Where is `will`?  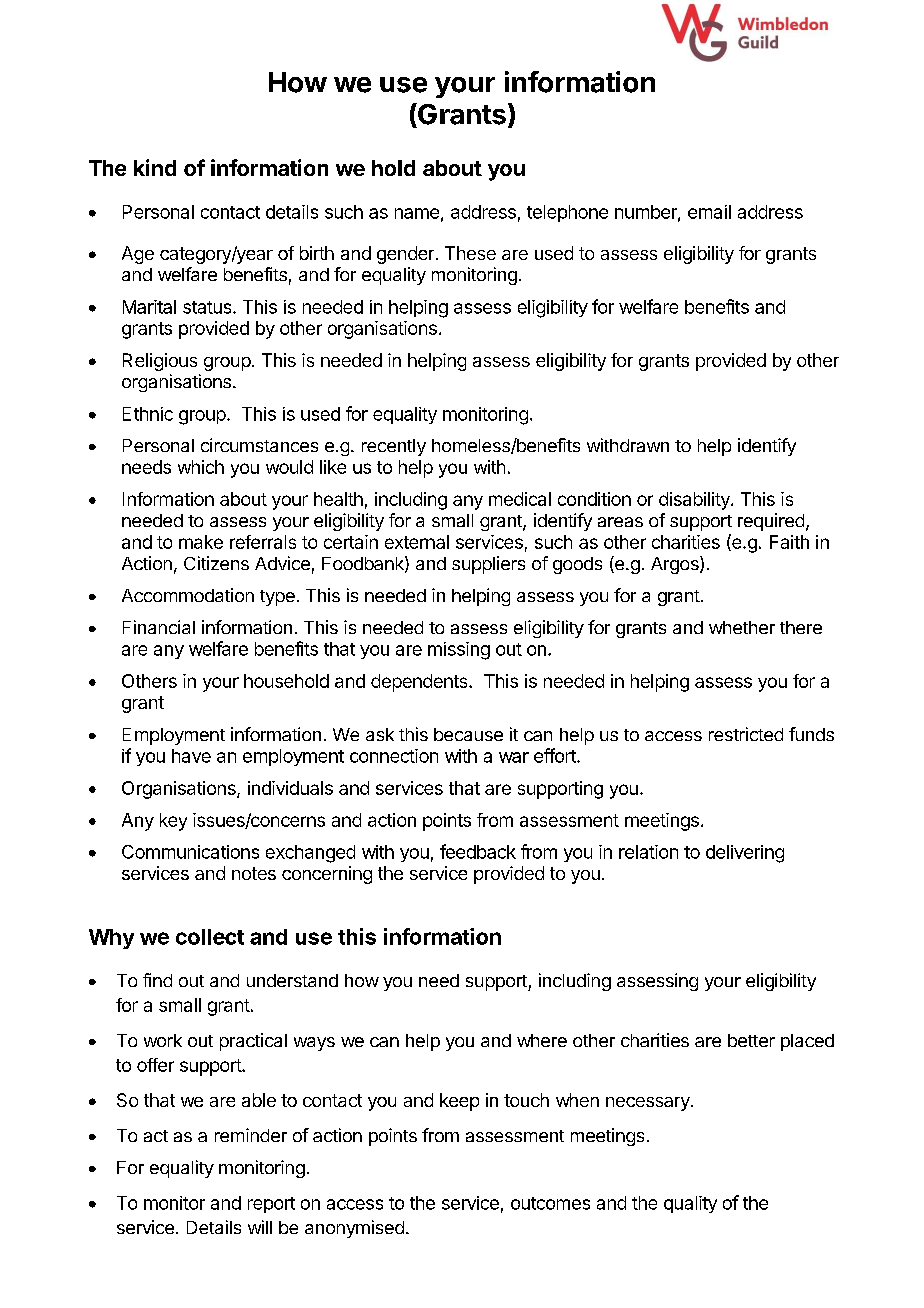 will is located at coordinates (260, 1227).
